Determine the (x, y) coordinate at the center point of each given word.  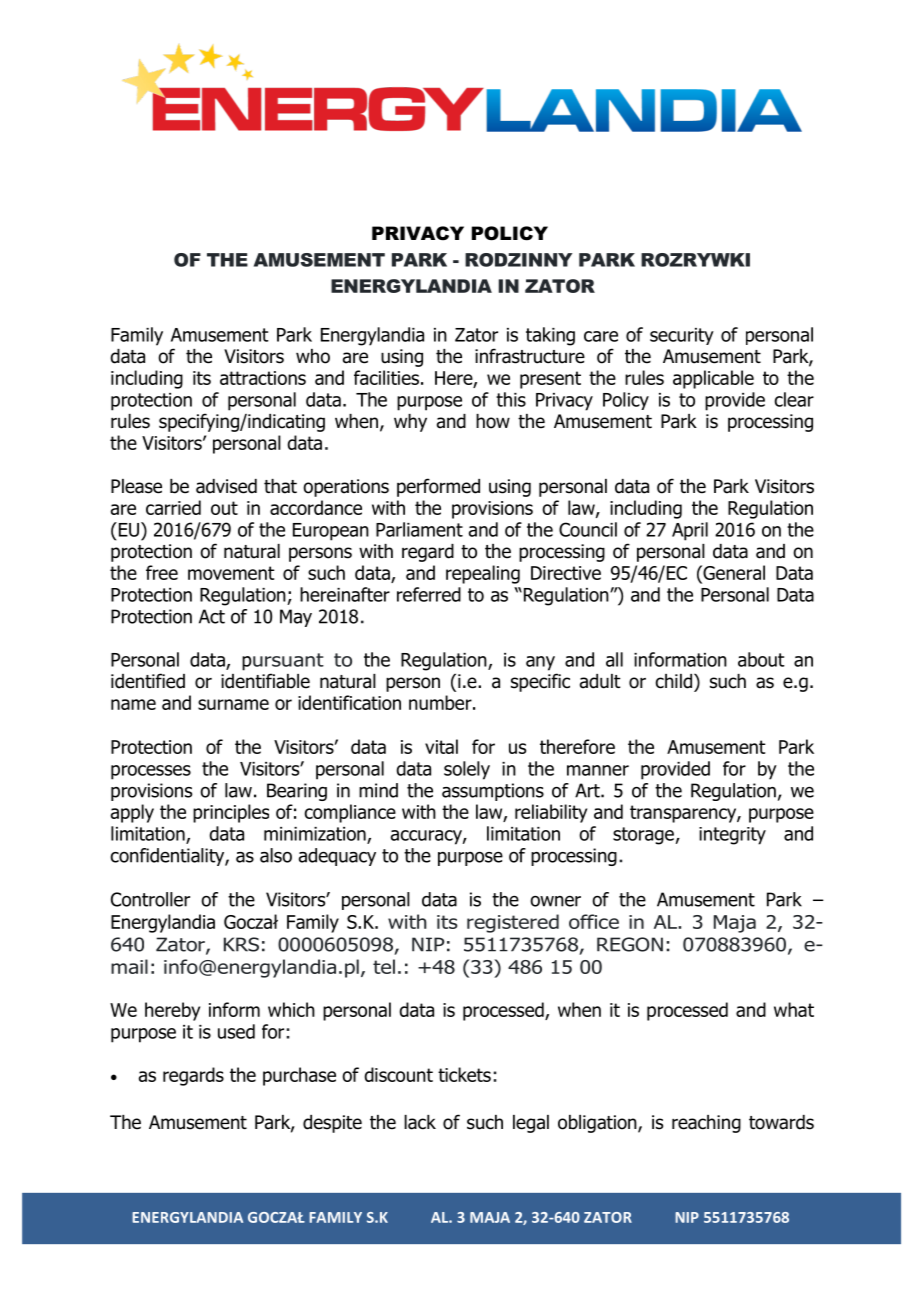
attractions (263, 378)
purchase (299, 1076)
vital (441, 746)
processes (151, 772)
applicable (713, 379)
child (674, 681)
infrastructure (530, 356)
